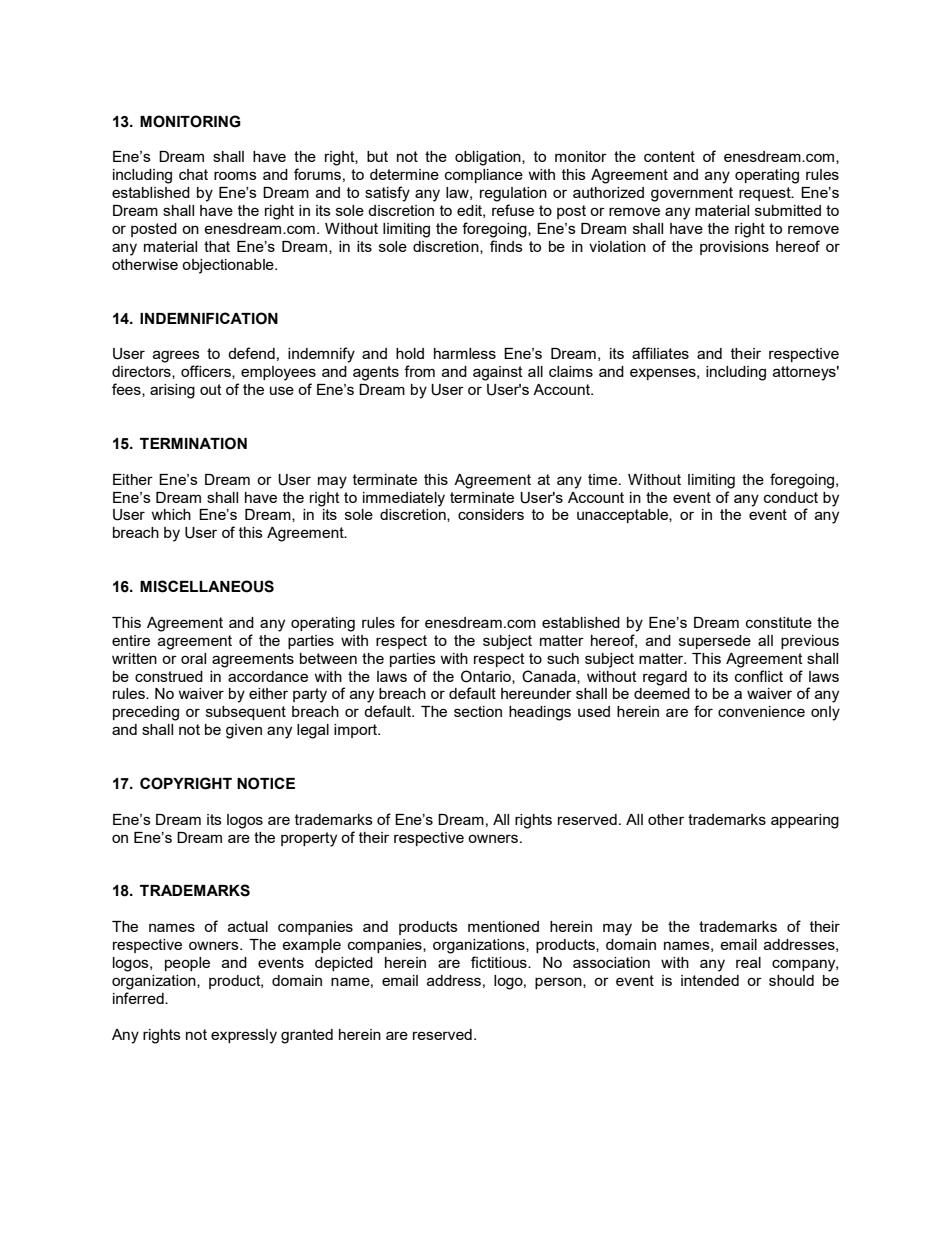  I want to click on chat, so click(193, 174).
